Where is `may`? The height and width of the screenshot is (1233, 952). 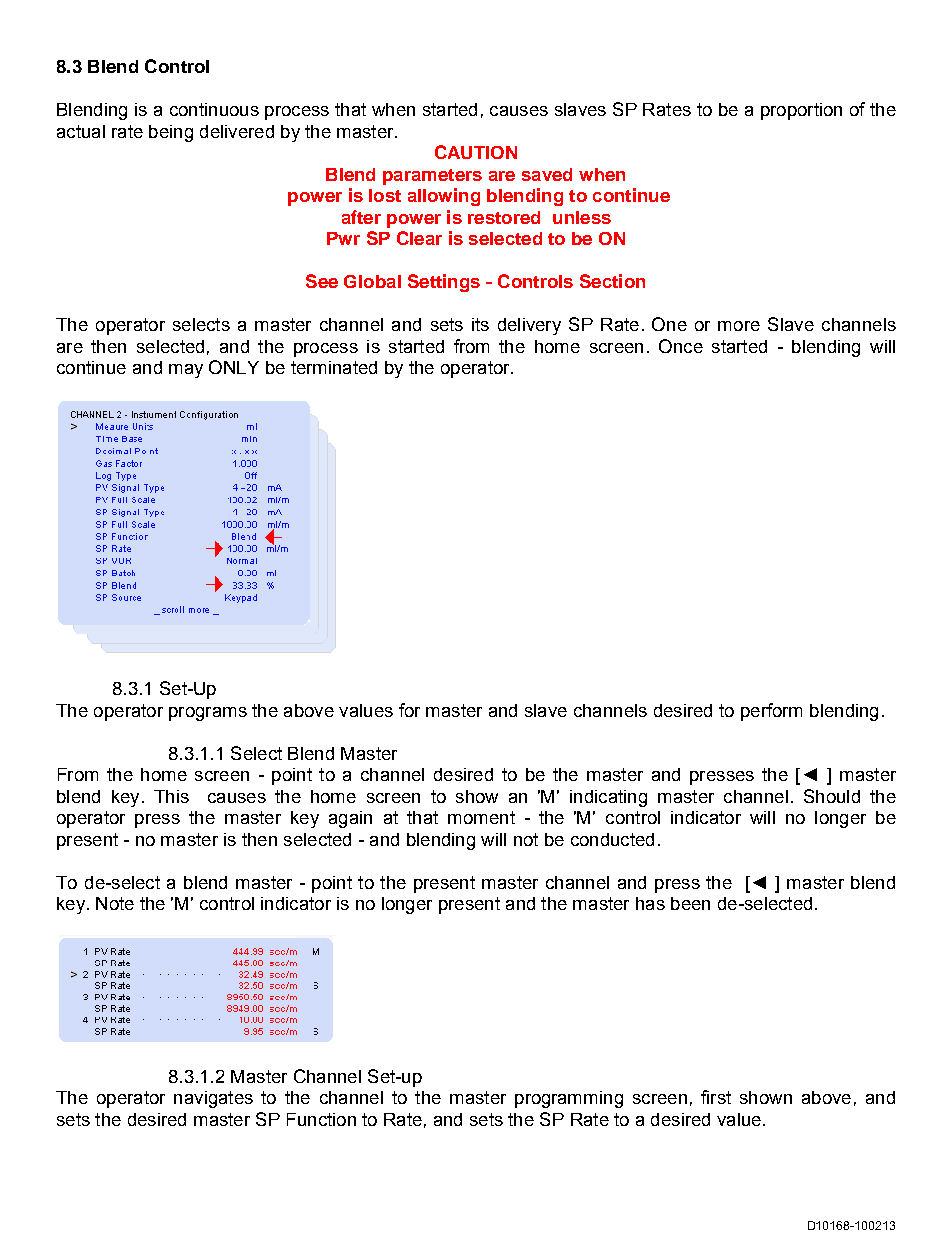
may is located at coordinates (186, 371).
